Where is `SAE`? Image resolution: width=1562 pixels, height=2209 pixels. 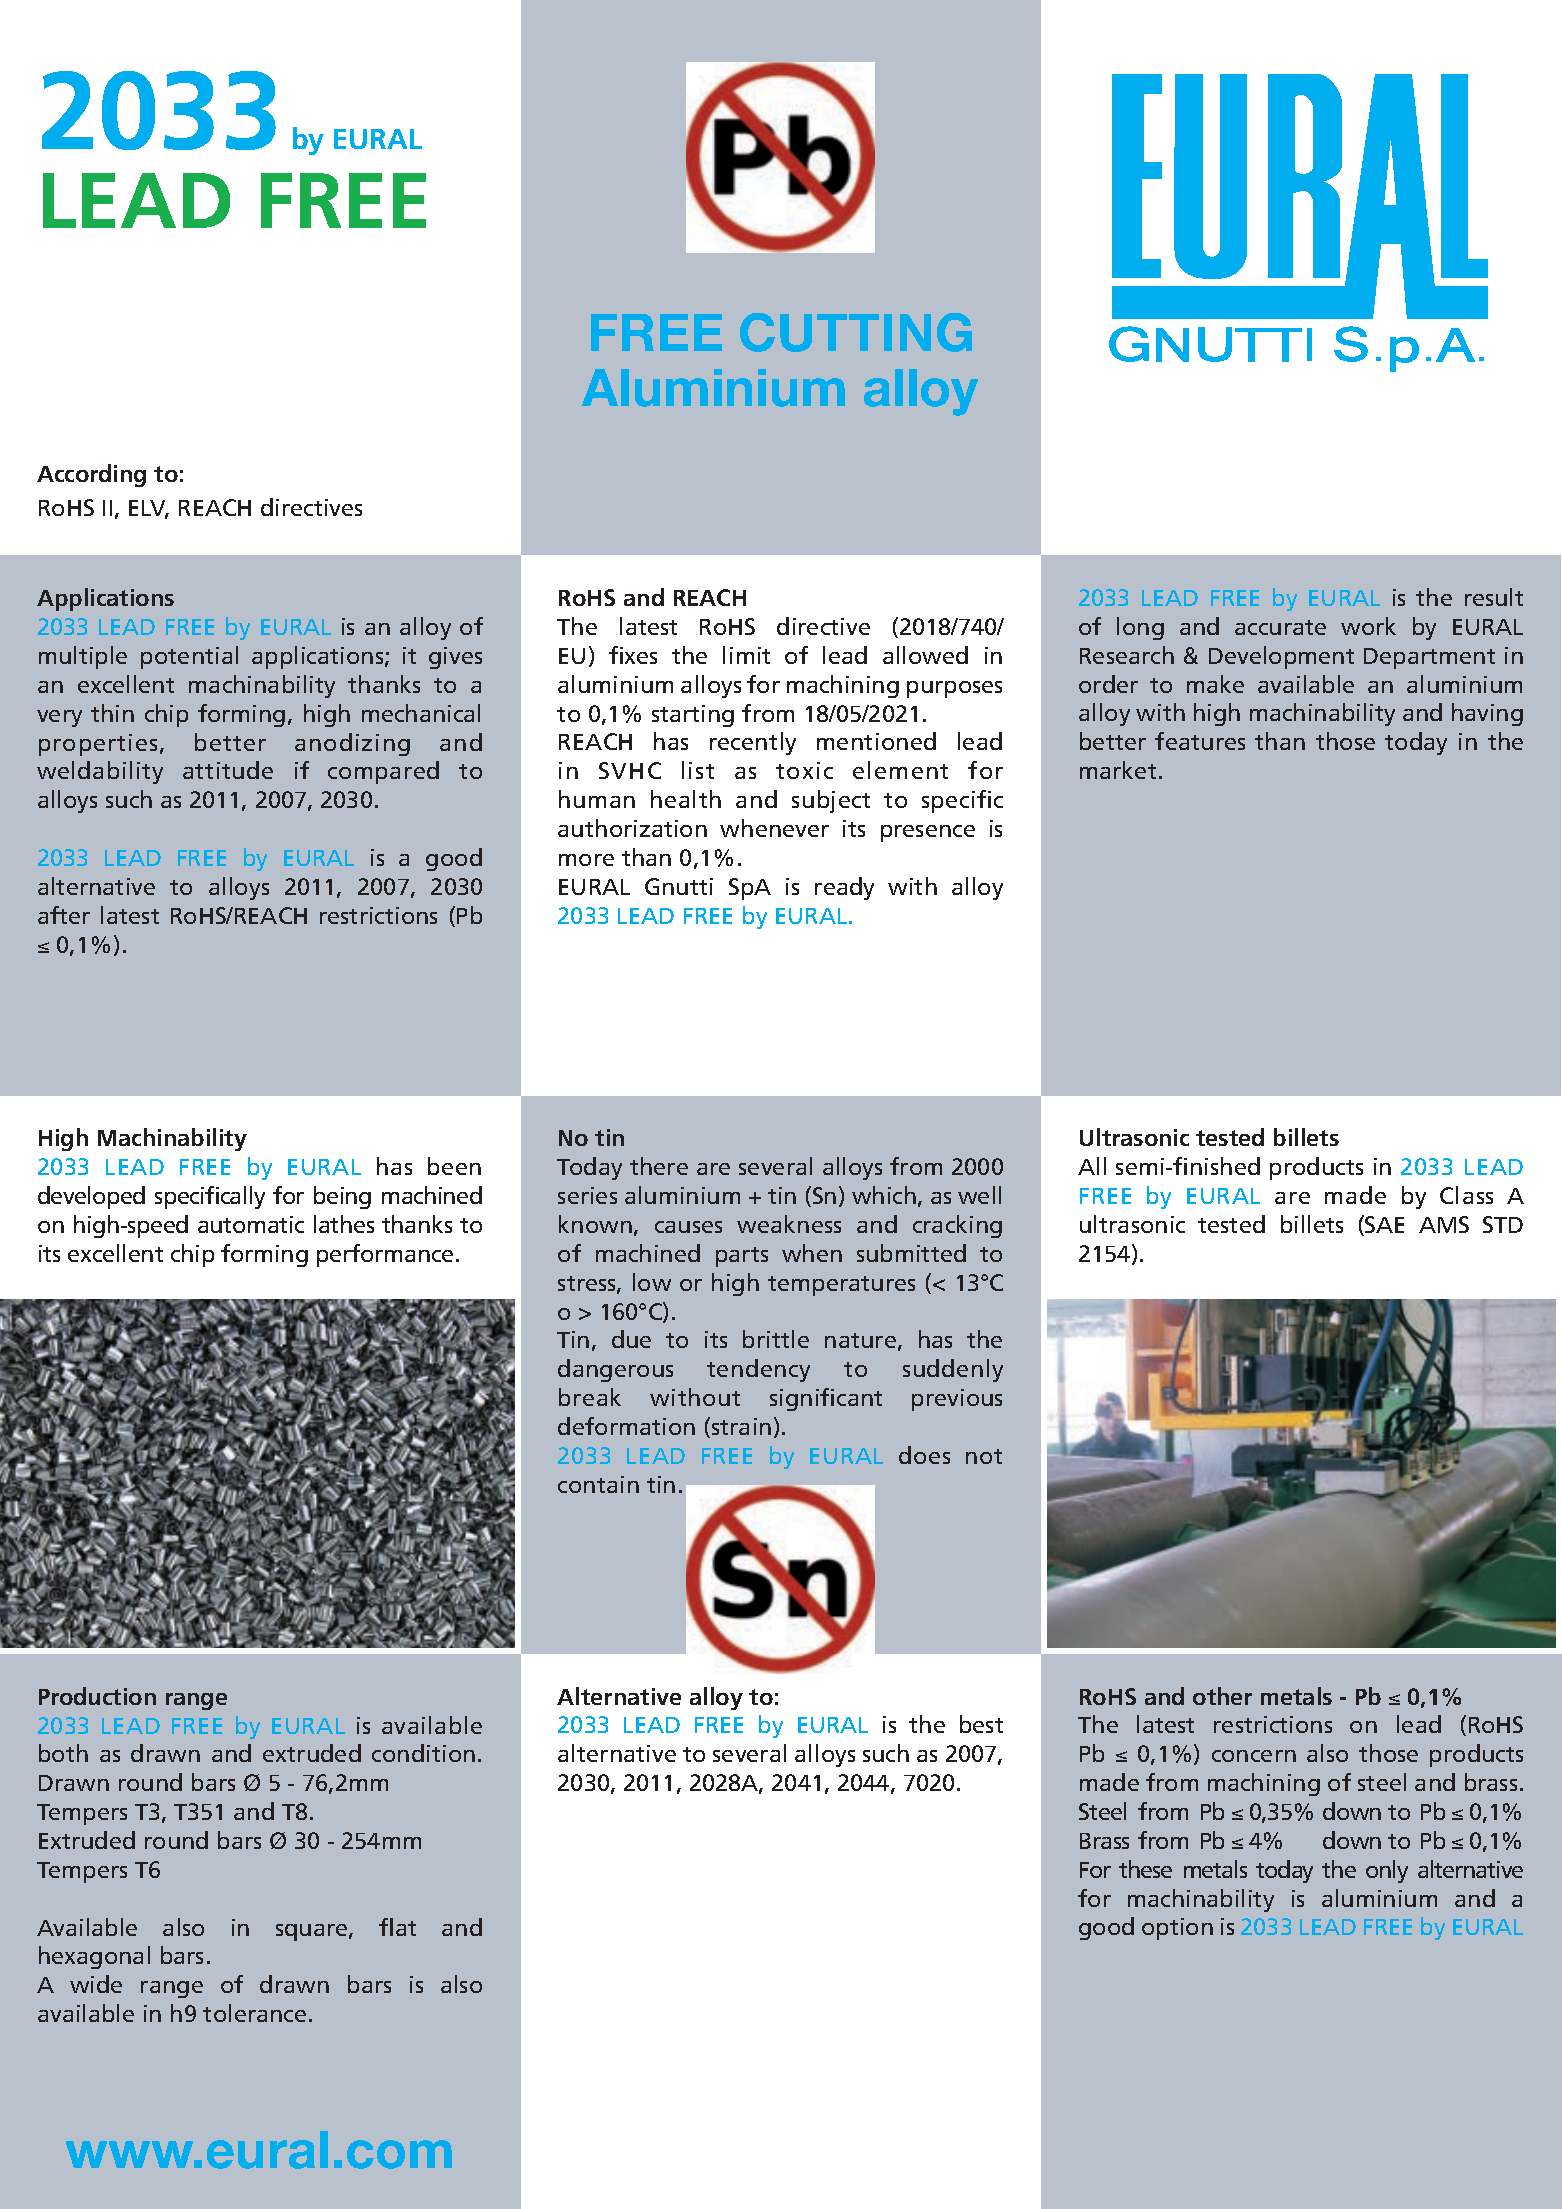
SAE is located at coordinates (1384, 1224).
